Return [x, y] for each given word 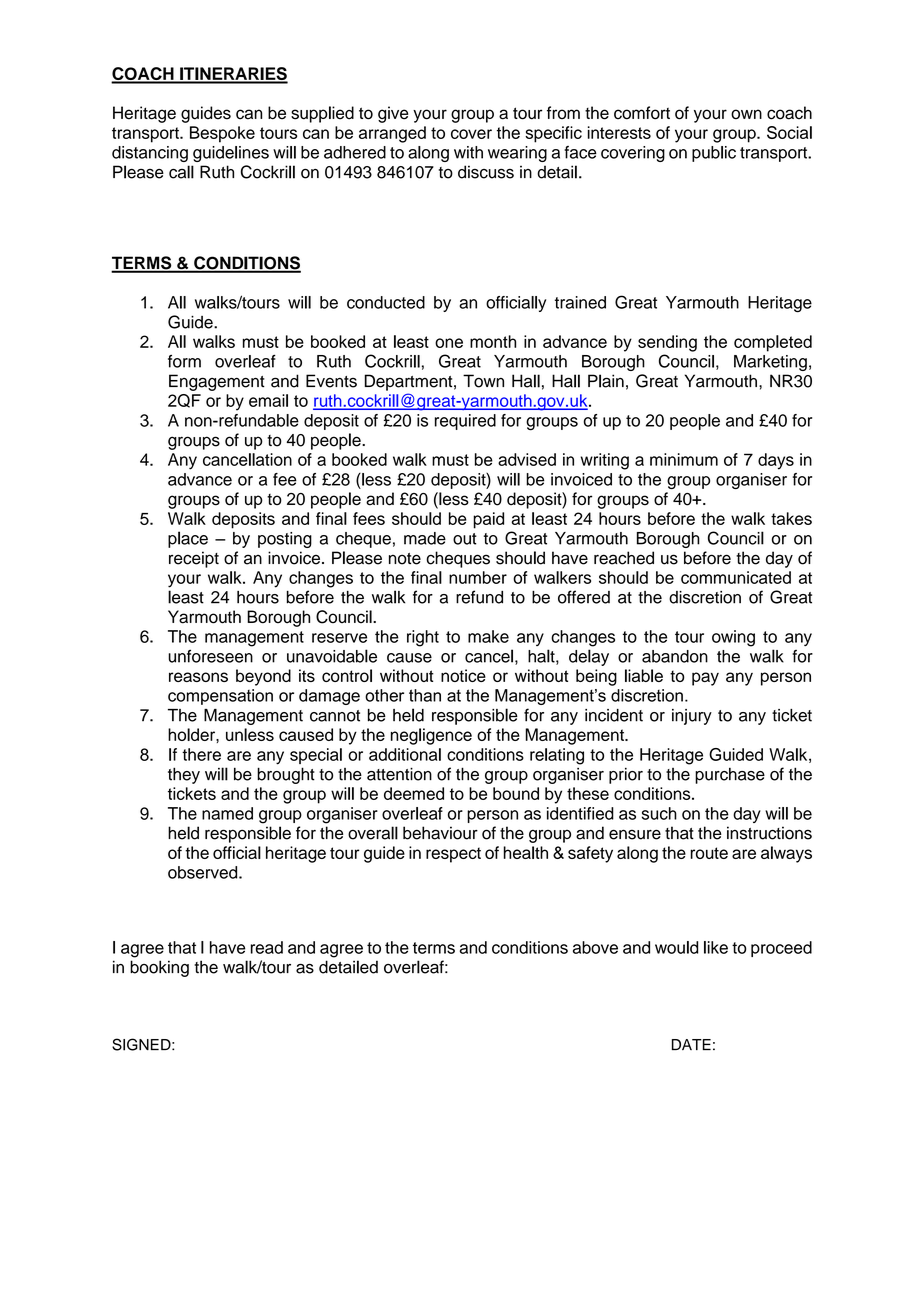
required [465, 422]
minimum [684, 459]
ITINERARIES [233, 75]
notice [463, 675]
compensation [220, 697]
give [393, 114]
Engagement [217, 382]
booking [159, 968]
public [714, 154]
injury [692, 717]
